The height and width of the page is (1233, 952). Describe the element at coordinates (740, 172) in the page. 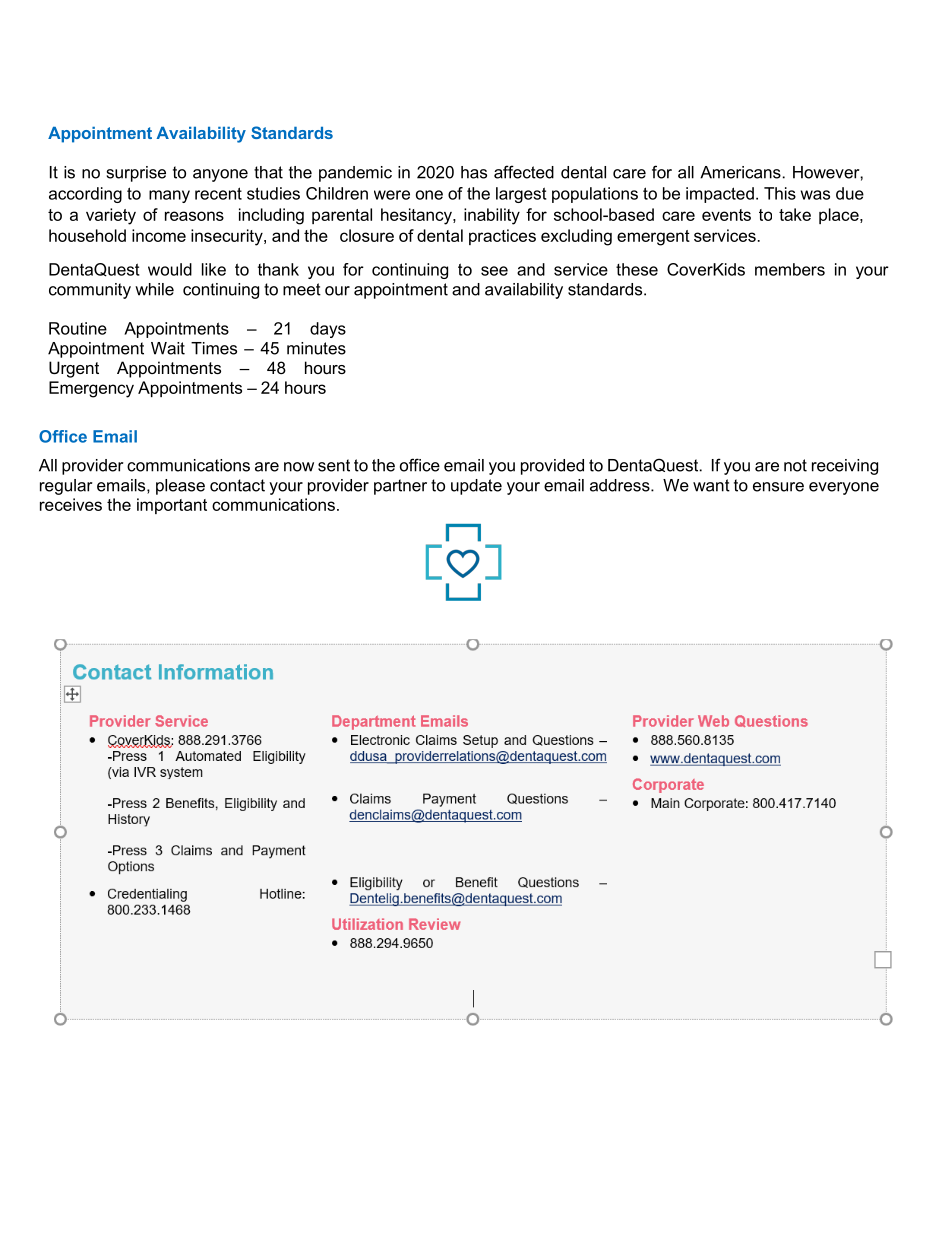

I see `Americans` at that location.
